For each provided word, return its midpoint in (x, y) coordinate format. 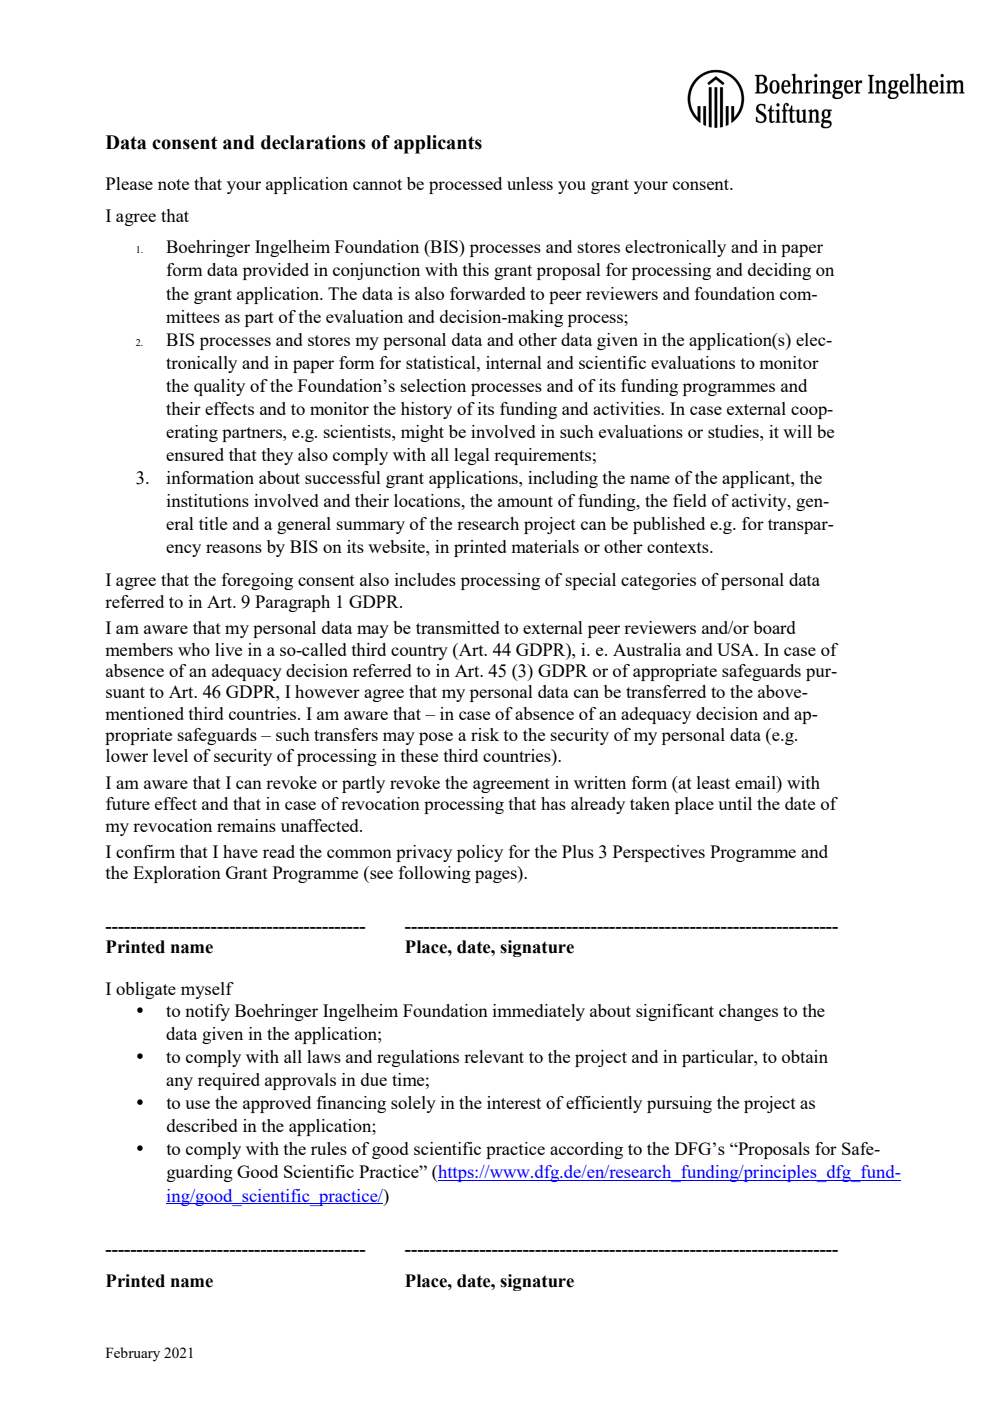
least (713, 782)
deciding (779, 271)
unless (530, 183)
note (173, 184)
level (170, 755)
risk (485, 734)
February (133, 1354)
